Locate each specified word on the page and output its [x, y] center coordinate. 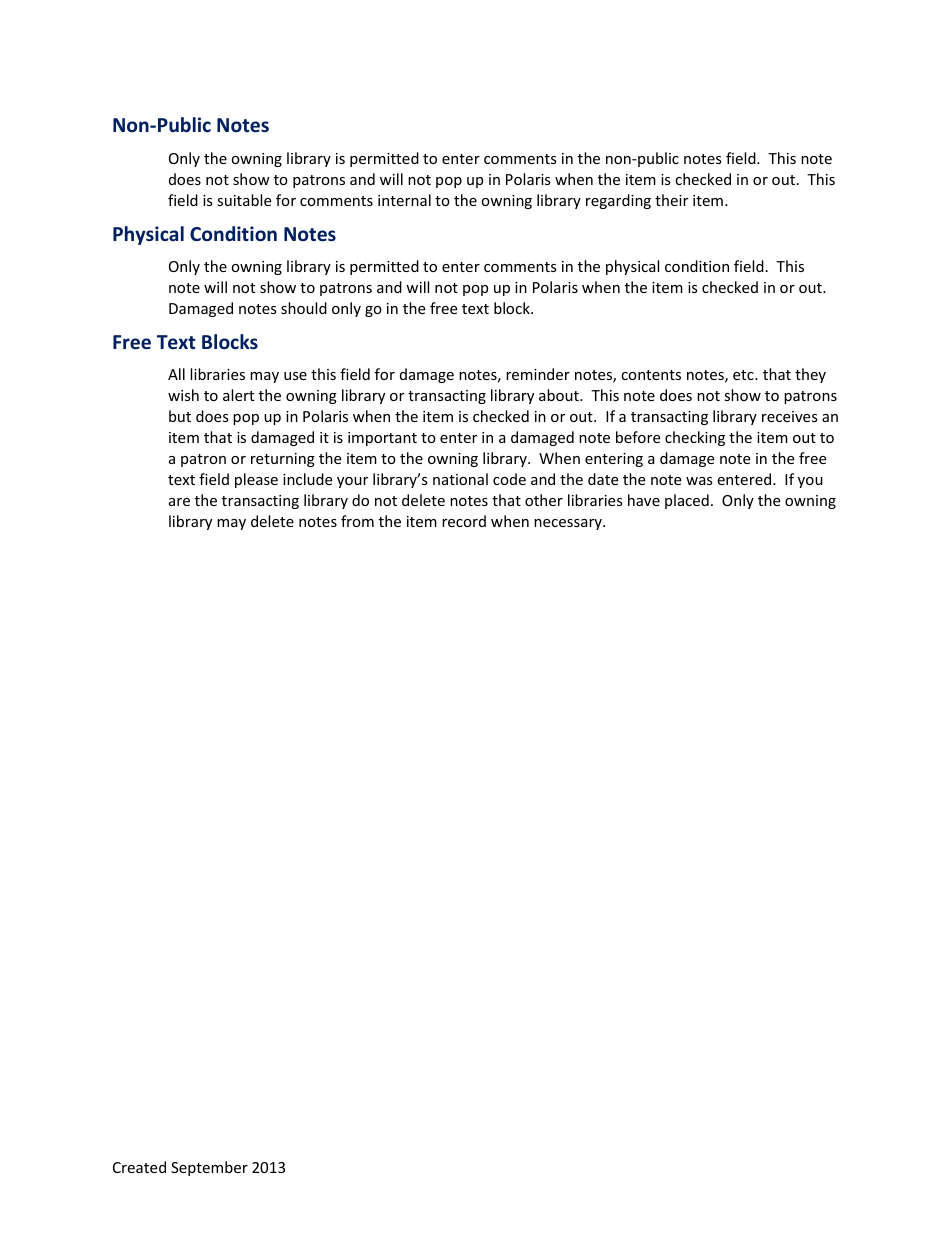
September [209, 1168]
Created [139, 1167]
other [544, 500]
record [464, 521]
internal [404, 200]
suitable [244, 200]
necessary [569, 524]
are [179, 502]
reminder [538, 374]
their [671, 200]
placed [687, 501]
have [644, 500]
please [256, 480]
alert [238, 395]
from [357, 521]
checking [695, 438]
